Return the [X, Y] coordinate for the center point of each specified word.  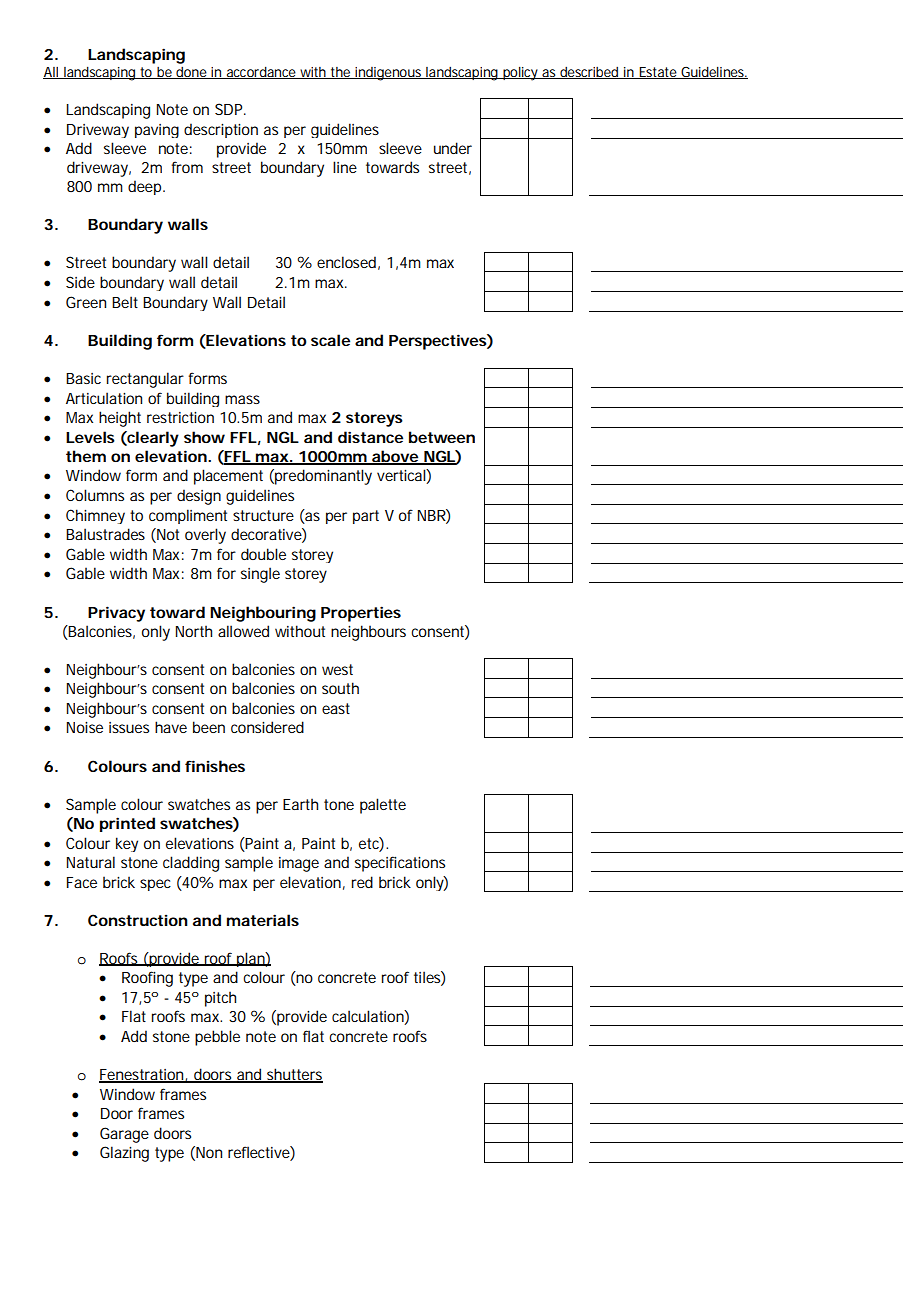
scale [330, 340]
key [127, 844]
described [589, 73]
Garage [124, 1135]
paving [157, 131]
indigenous [389, 74]
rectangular [145, 380]
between [442, 437]
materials [263, 920]
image [299, 864]
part [366, 517]
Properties [361, 614]
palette [383, 806]
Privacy [116, 614]
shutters [294, 1075]
